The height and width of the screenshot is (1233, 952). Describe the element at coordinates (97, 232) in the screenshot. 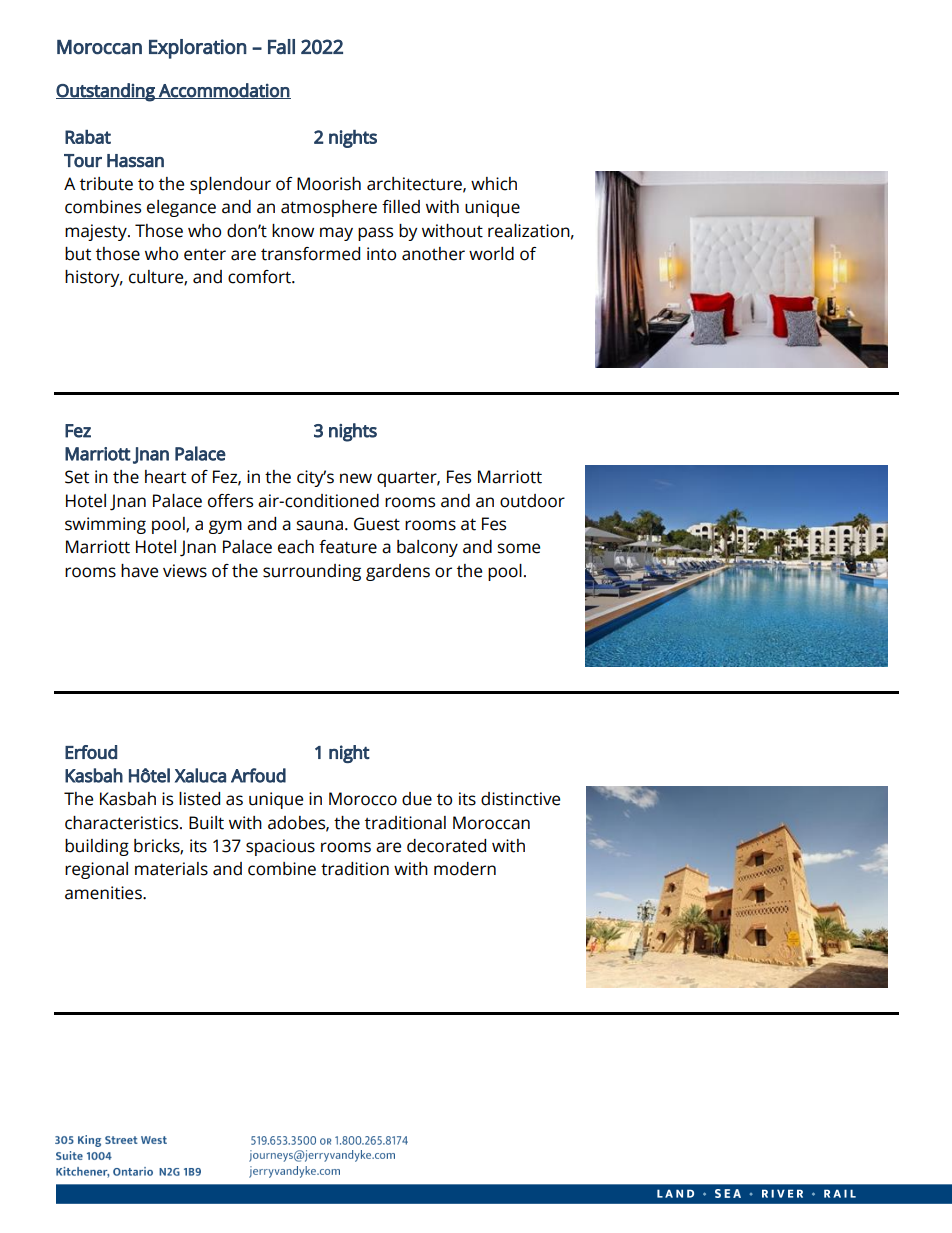

I see `majesty` at that location.
